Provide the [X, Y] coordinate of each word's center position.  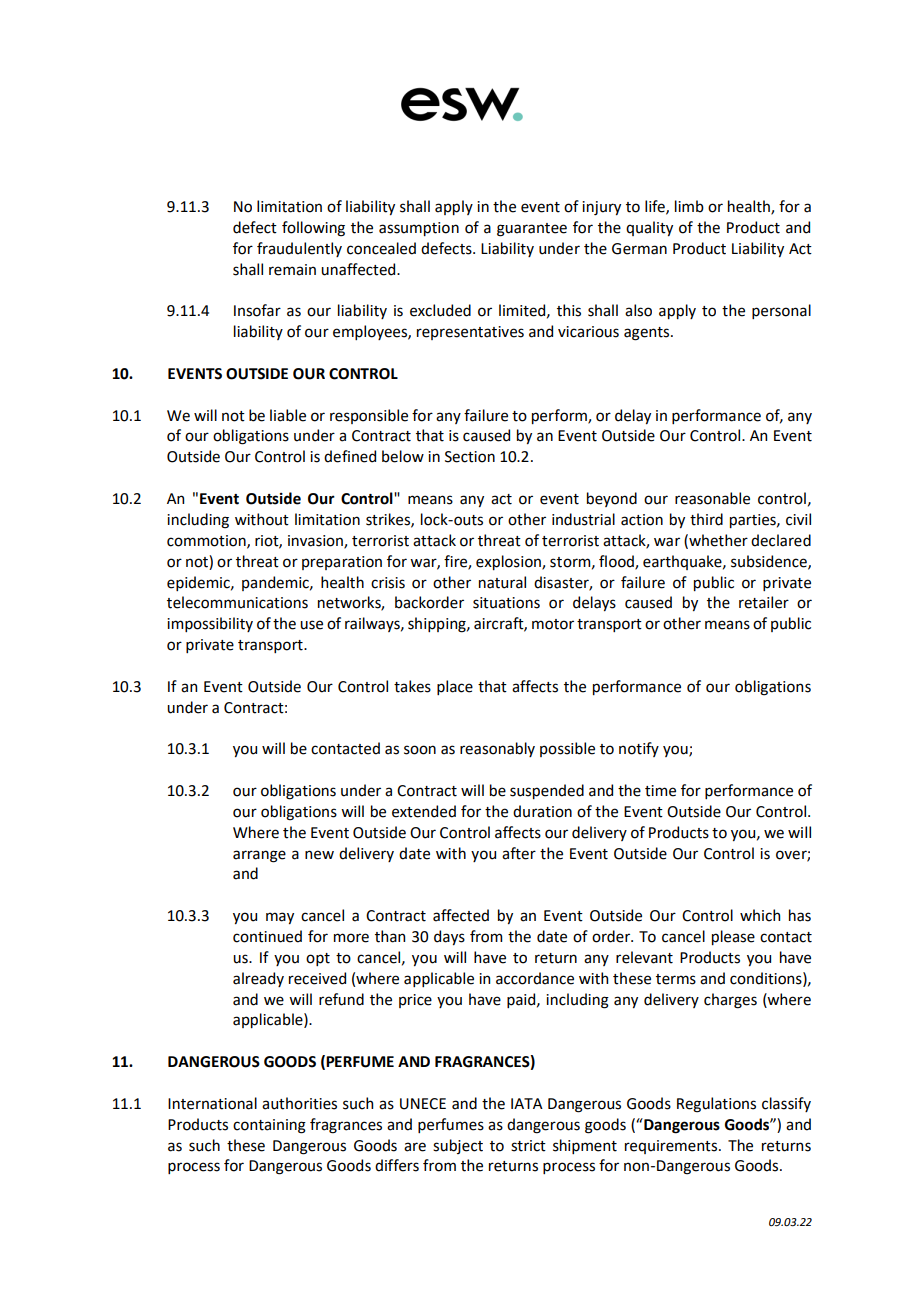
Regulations [716, 1105]
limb [689, 206]
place [455, 687]
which [760, 915]
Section [470, 457]
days [449, 937]
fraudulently [299, 249]
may [280, 918]
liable [288, 415]
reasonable [712, 498]
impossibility [210, 624]
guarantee [532, 230]
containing [269, 1126]
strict [528, 1146]
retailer [764, 602]
